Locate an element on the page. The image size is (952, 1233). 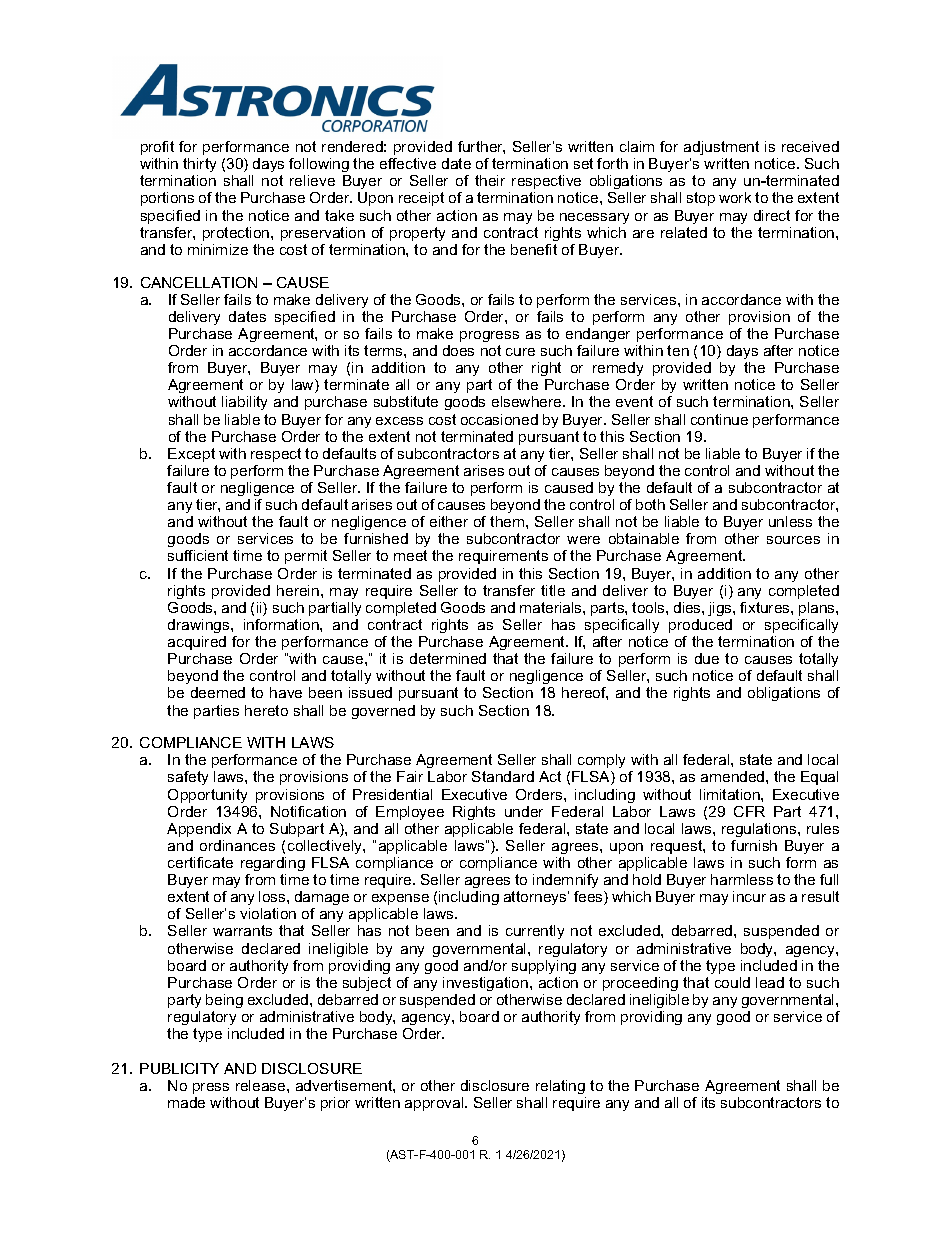
Opportunity is located at coordinates (207, 796).
